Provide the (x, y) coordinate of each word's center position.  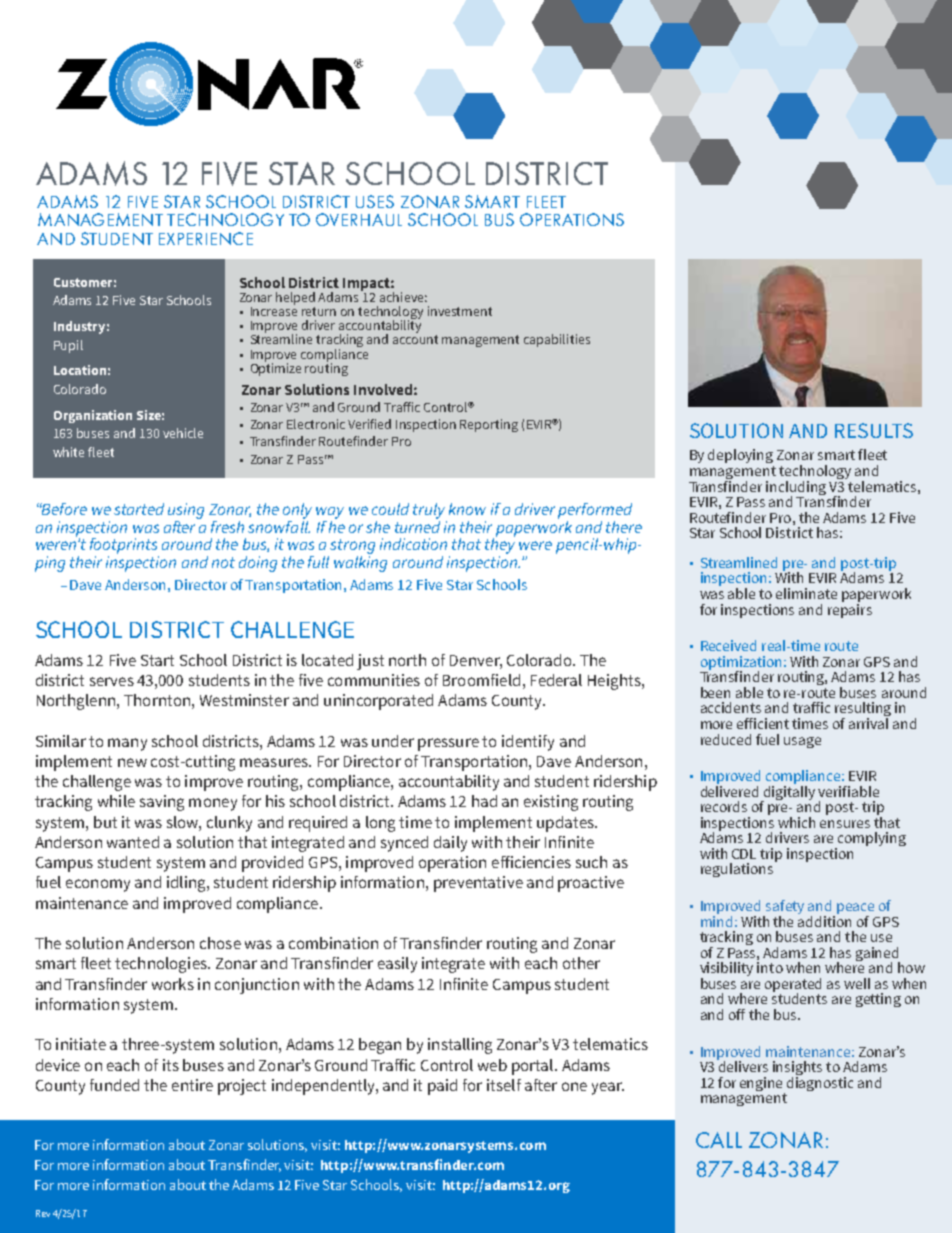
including (796, 489)
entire (192, 1085)
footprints (123, 546)
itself (504, 1085)
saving (162, 803)
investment (460, 311)
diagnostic (820, 1082)
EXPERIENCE (206, 238)
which (796, 822)
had (484, 801)
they (500, 546)
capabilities (557, 340)
